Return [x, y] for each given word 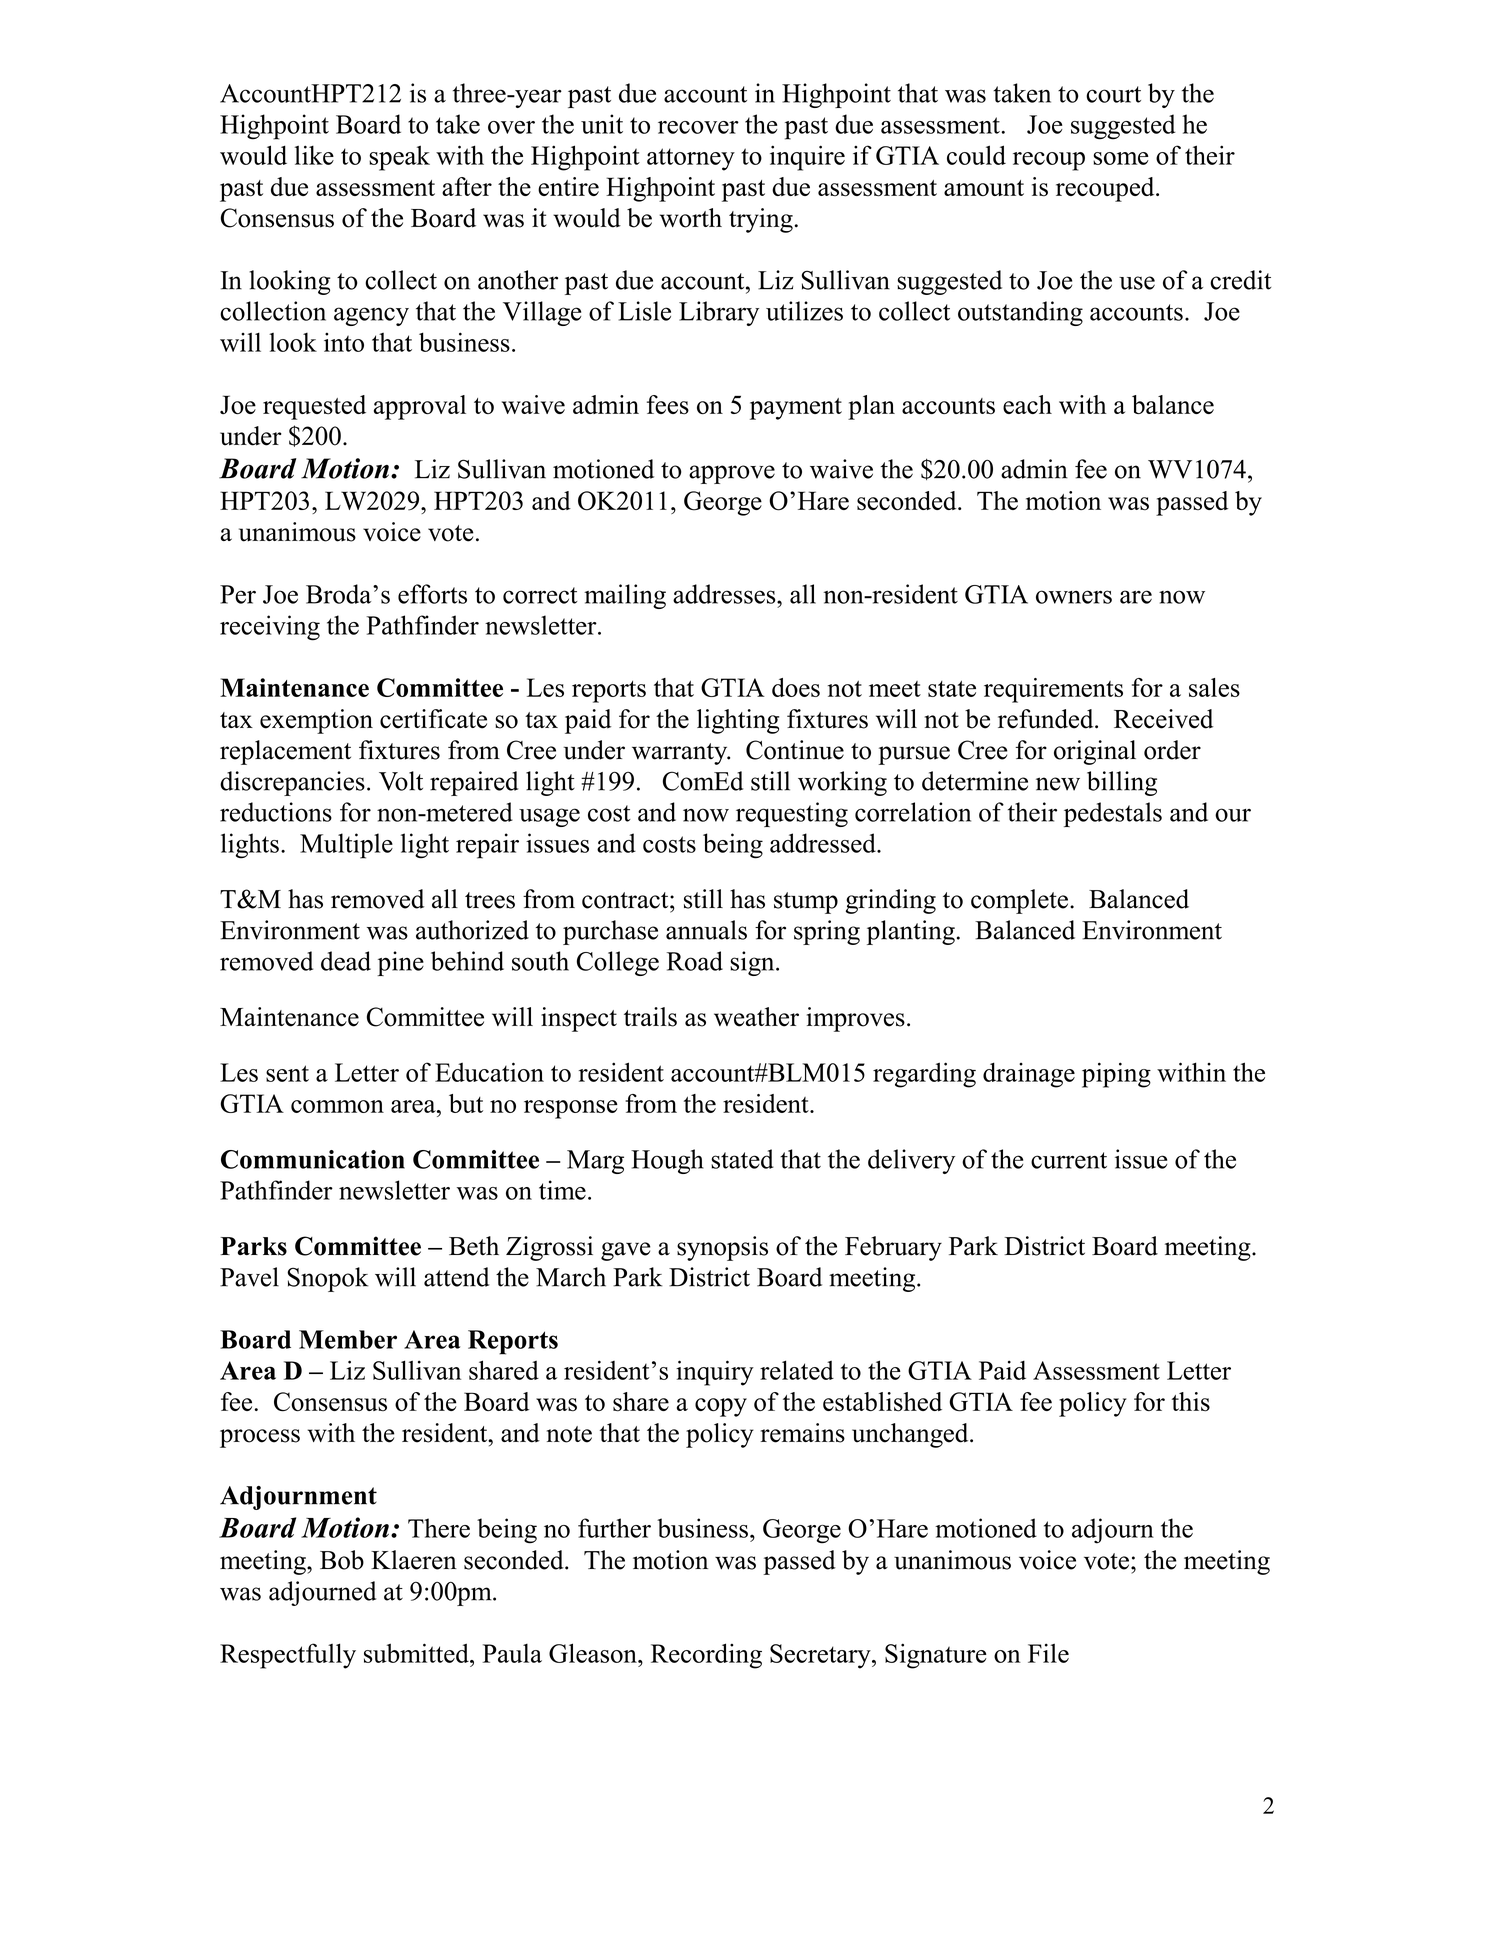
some [1121, 158]
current [1069, 1160]
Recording [706, 1656]
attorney [691, 159]
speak [399, 158]
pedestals [1113, 814]
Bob [342, 1560]
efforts [432, 594]
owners [1074, 597]
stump [806, 903]
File [1048, 1653]
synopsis [722, 1248]
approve [732, 474]
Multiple [346, 846]
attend [456, 1277]
